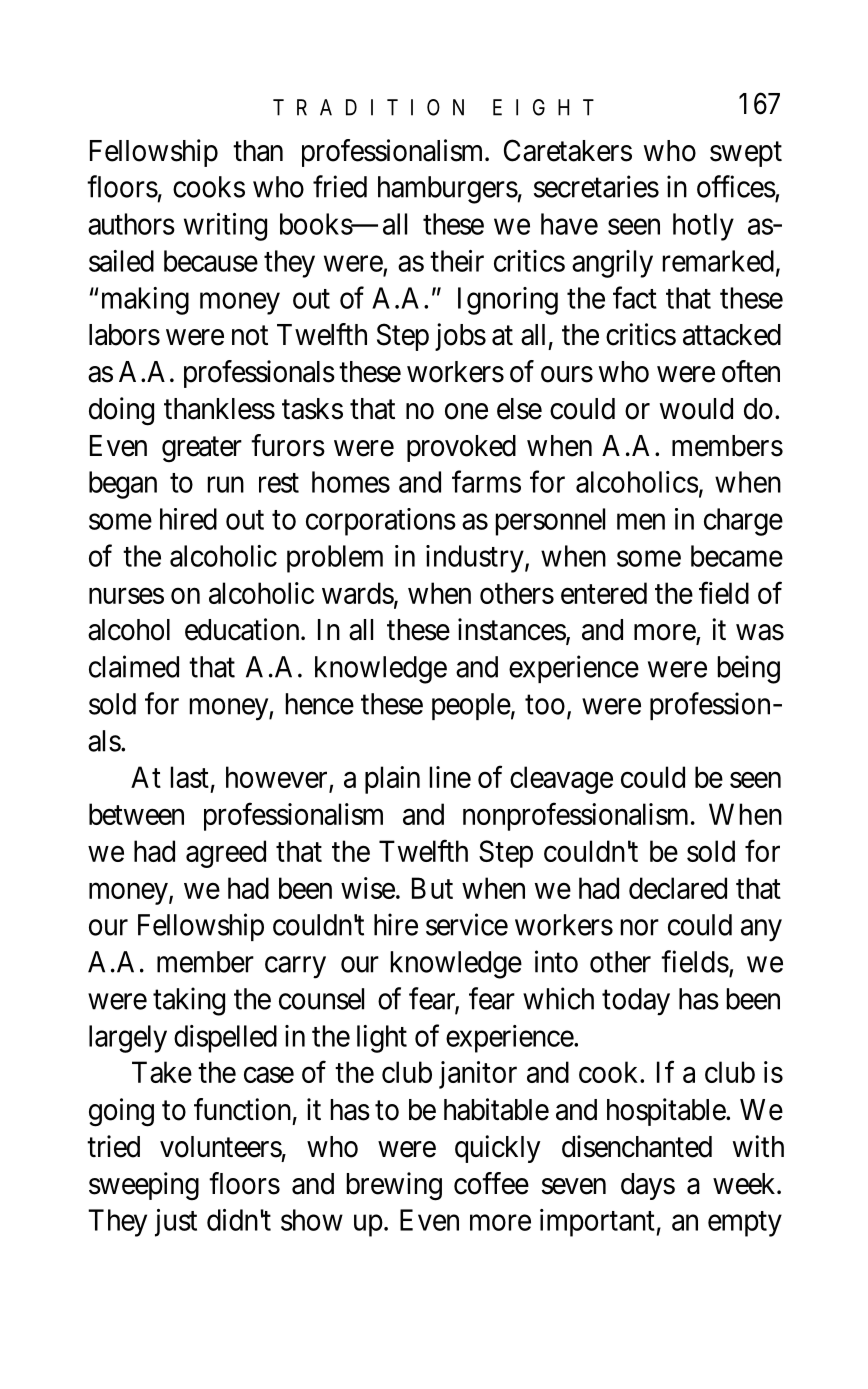 The image size is (868, 1389). I want to click on writing, so click(225, 227).
